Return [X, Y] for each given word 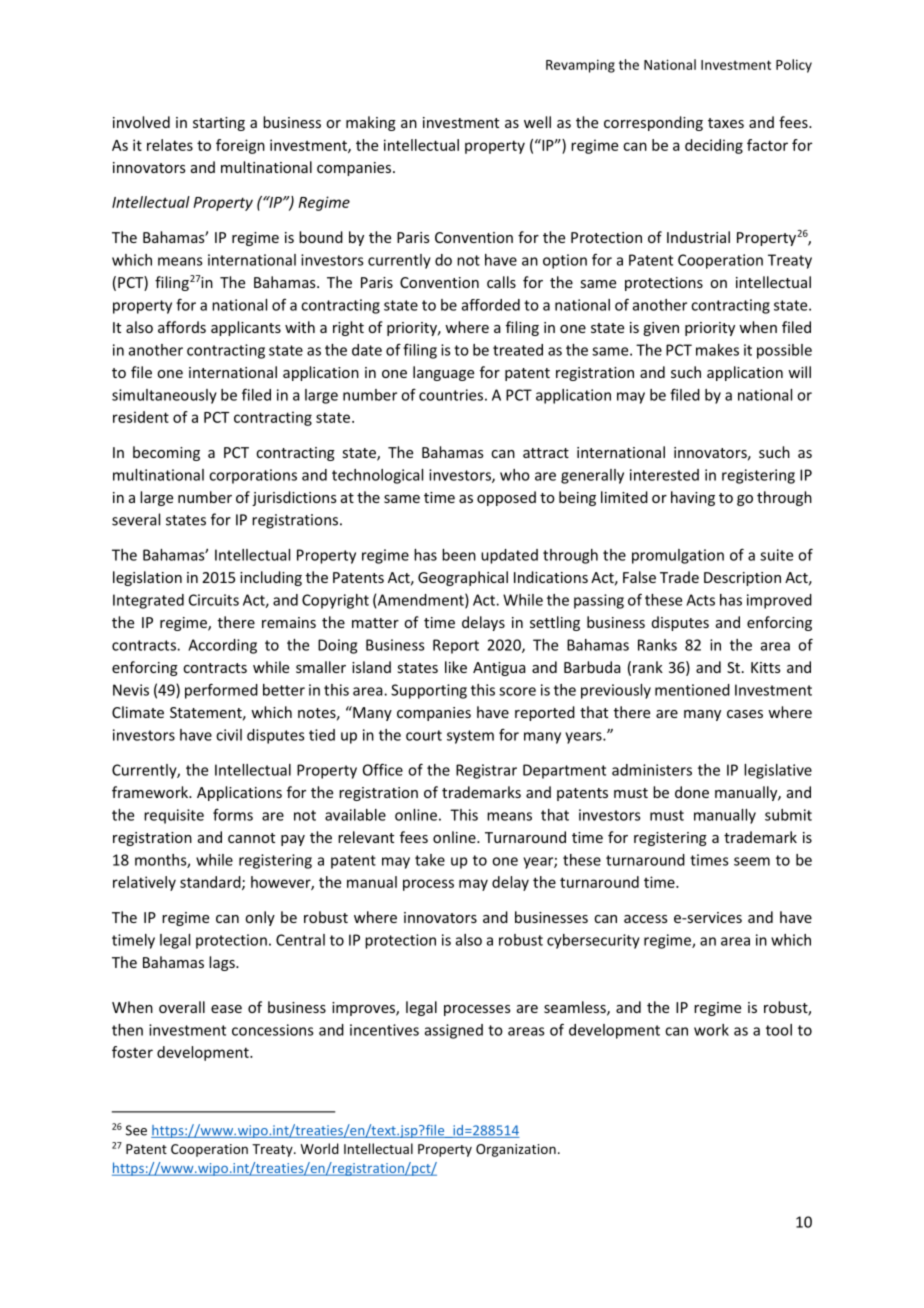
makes [717, 350]
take [430, 860]
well [537, 122]
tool [779, 1030]
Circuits [214, 600]
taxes [726, 123]
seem [752, 861]
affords [182, 327]
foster [132, 1052]
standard [211, 883]
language [443, 373]
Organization [516, 1150]
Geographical [463, 578]
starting [219, 124]
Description [742, 579]
